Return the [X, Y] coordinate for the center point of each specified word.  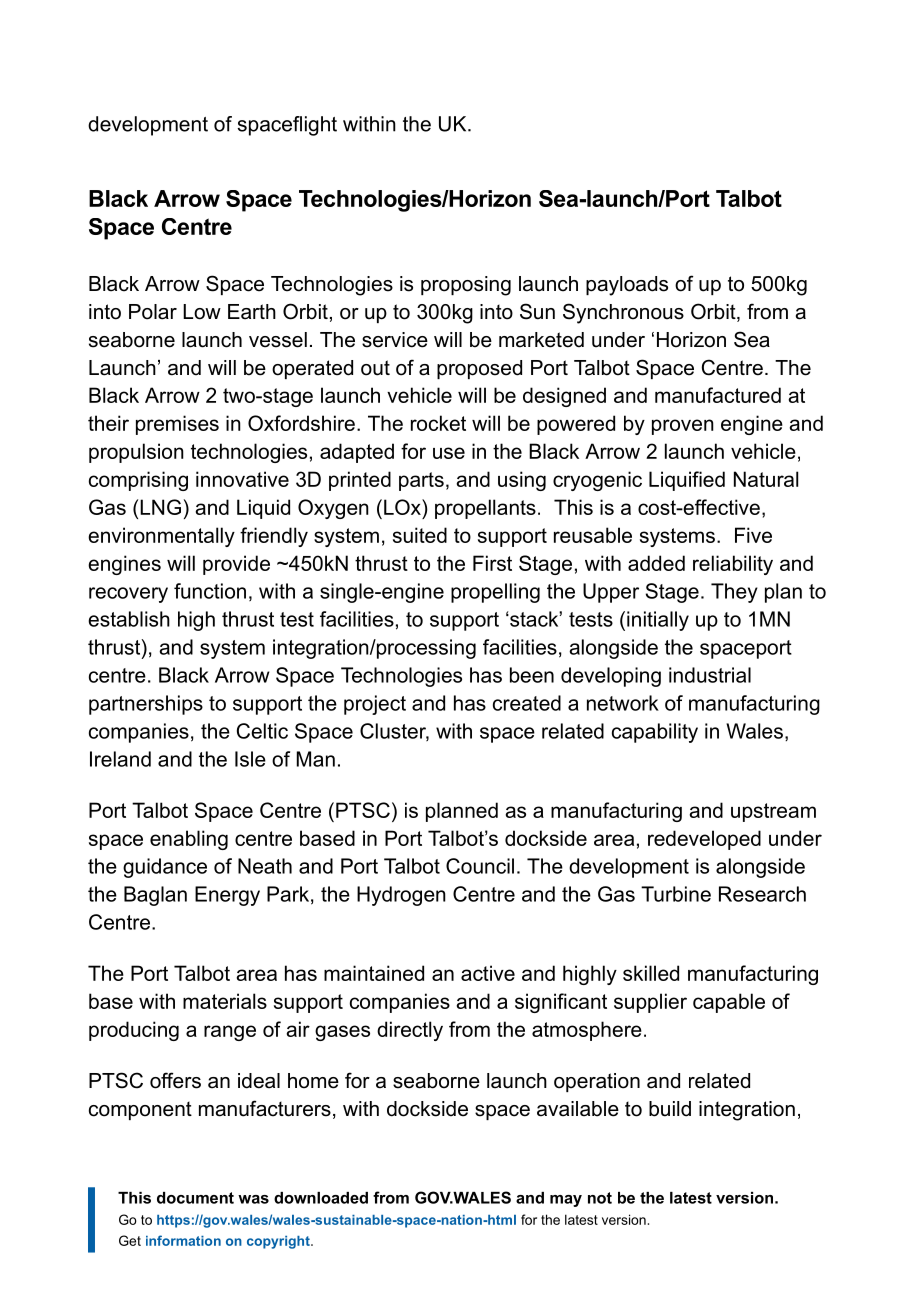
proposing [466, 286]
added [656, 563]
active [488, 973]
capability [655, 733]
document [195, 1198]
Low [202, 312]
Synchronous [623, 313]
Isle [250, 759]
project [375, 705]
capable [729, 1003]
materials [225, 1001]
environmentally [161, 537]
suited [420, 535]
